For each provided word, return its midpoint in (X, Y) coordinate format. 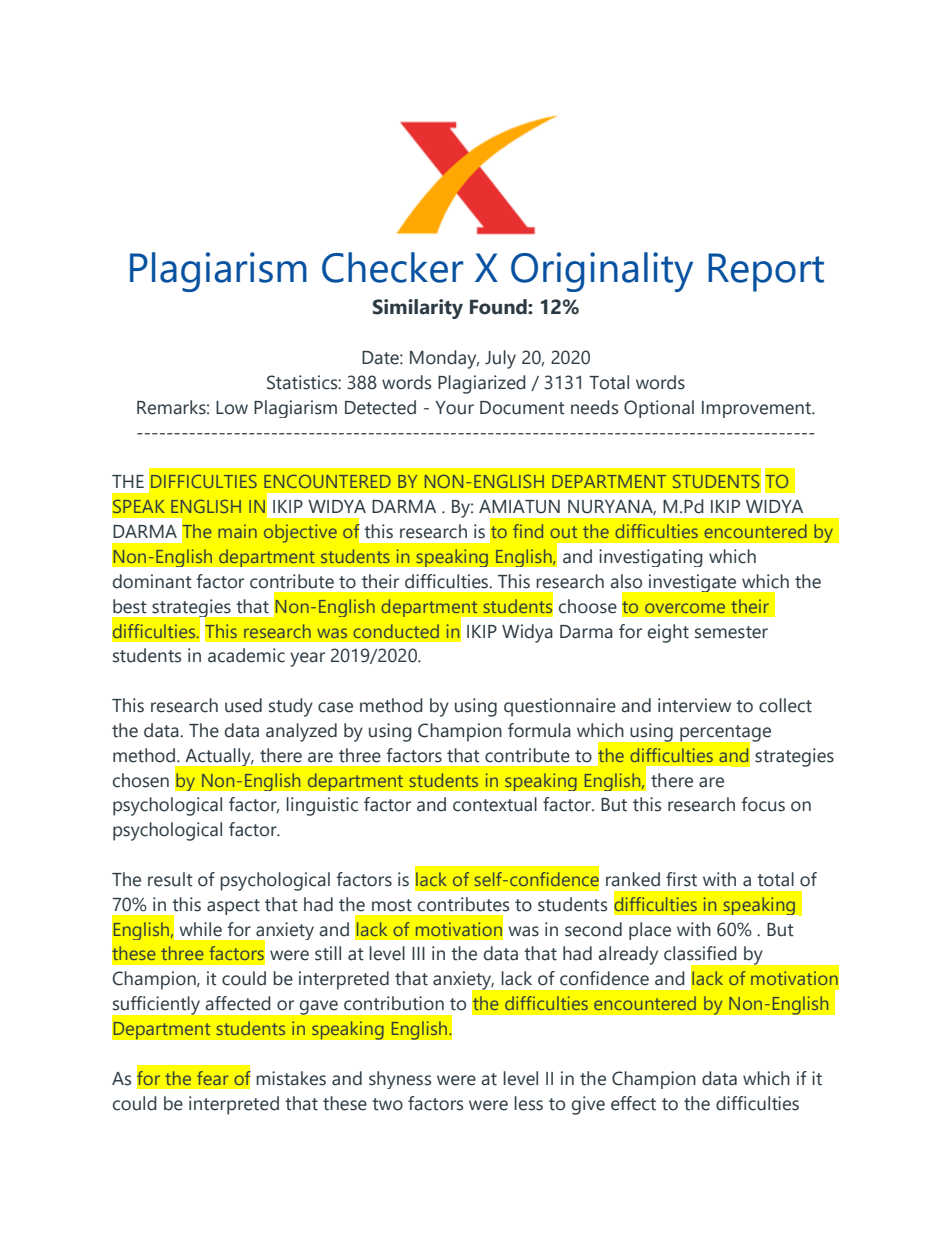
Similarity (418, 309)
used (243, 705)
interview (694, 705)
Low (232, 408)
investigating (651, 558)
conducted (396, 631)
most (392, 905)
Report (766, 272)
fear (212, 1078)
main (237, 531)
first (681, 879)
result (170, 879)
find (528, 531)
